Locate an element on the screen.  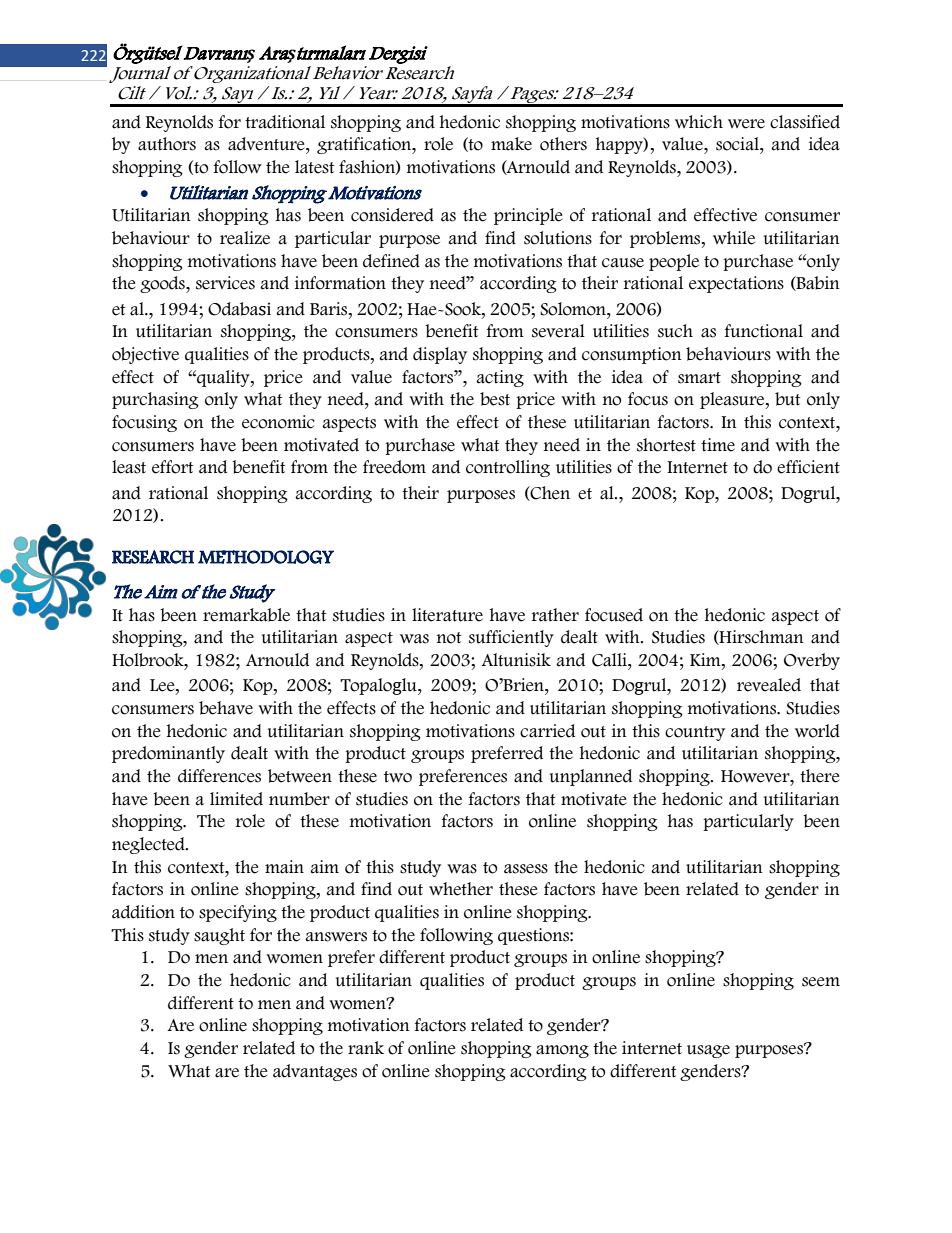
remarkable is located at coordinates (246, 615).
